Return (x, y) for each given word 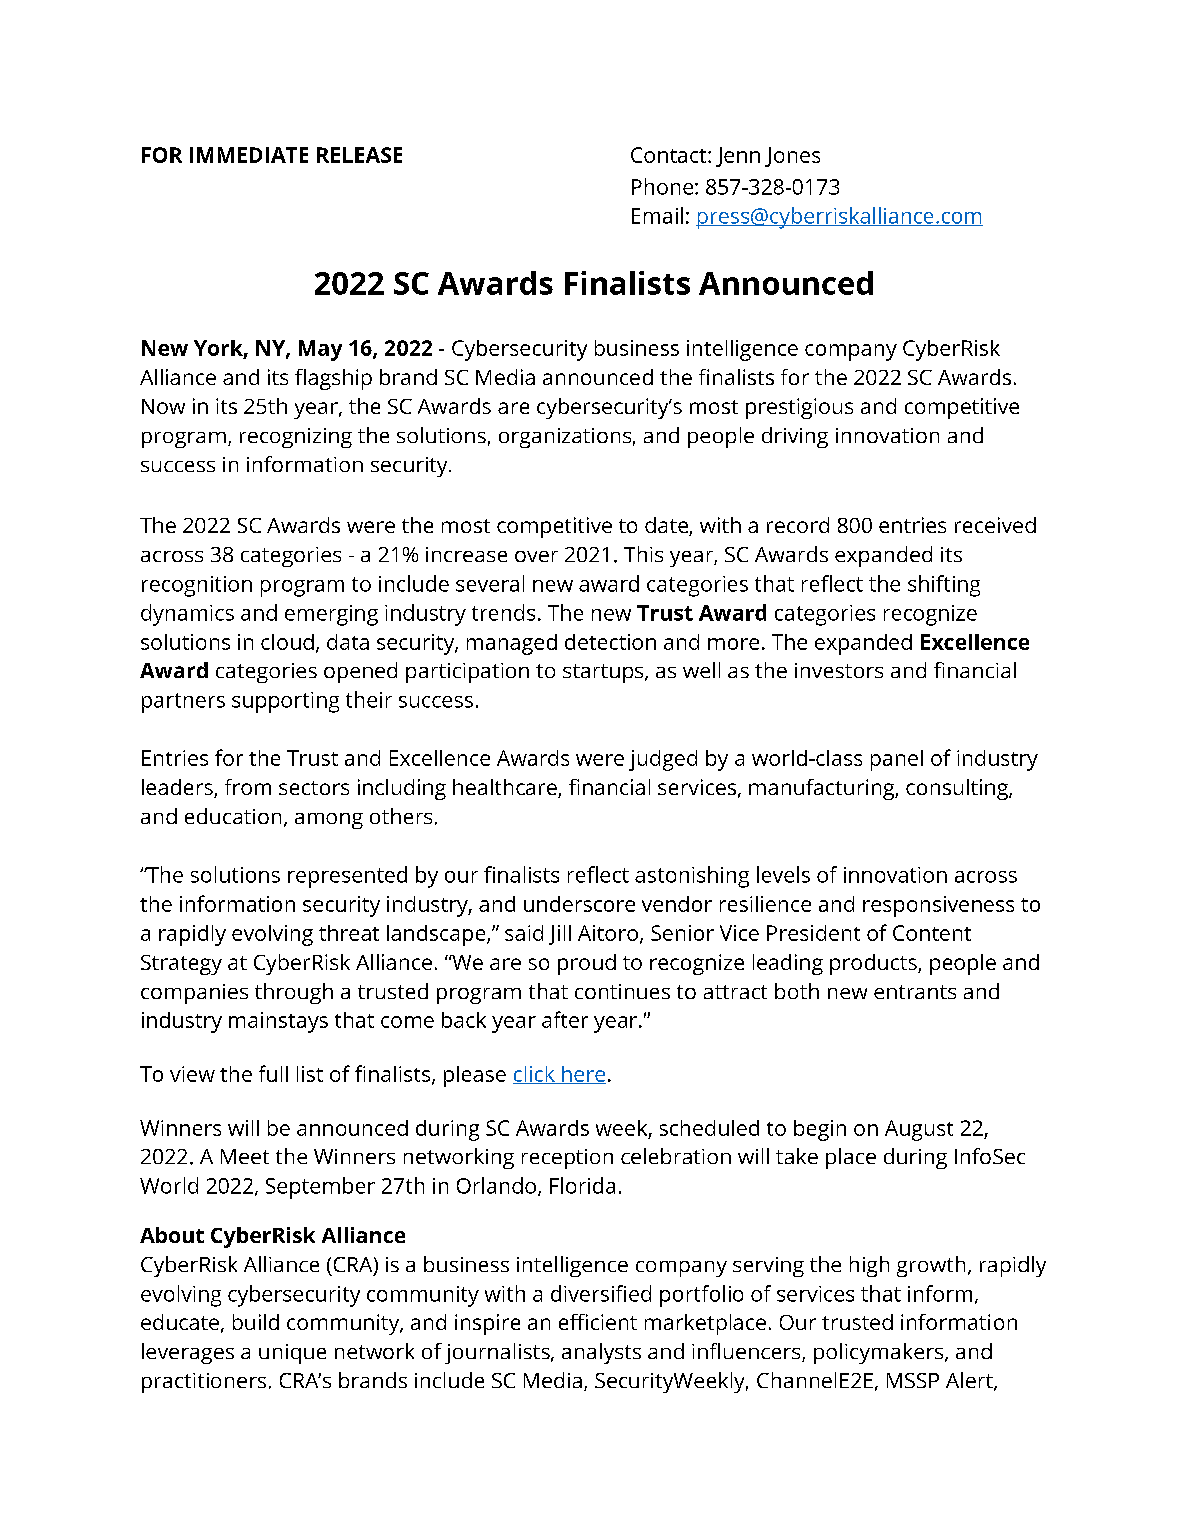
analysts (601, 1353)
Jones (792, 157)
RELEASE (359, 155)
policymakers (880, 1353)
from (248, 787)
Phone (662, 186)
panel (897, 760)
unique (292, 1354)
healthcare (506, 788)
